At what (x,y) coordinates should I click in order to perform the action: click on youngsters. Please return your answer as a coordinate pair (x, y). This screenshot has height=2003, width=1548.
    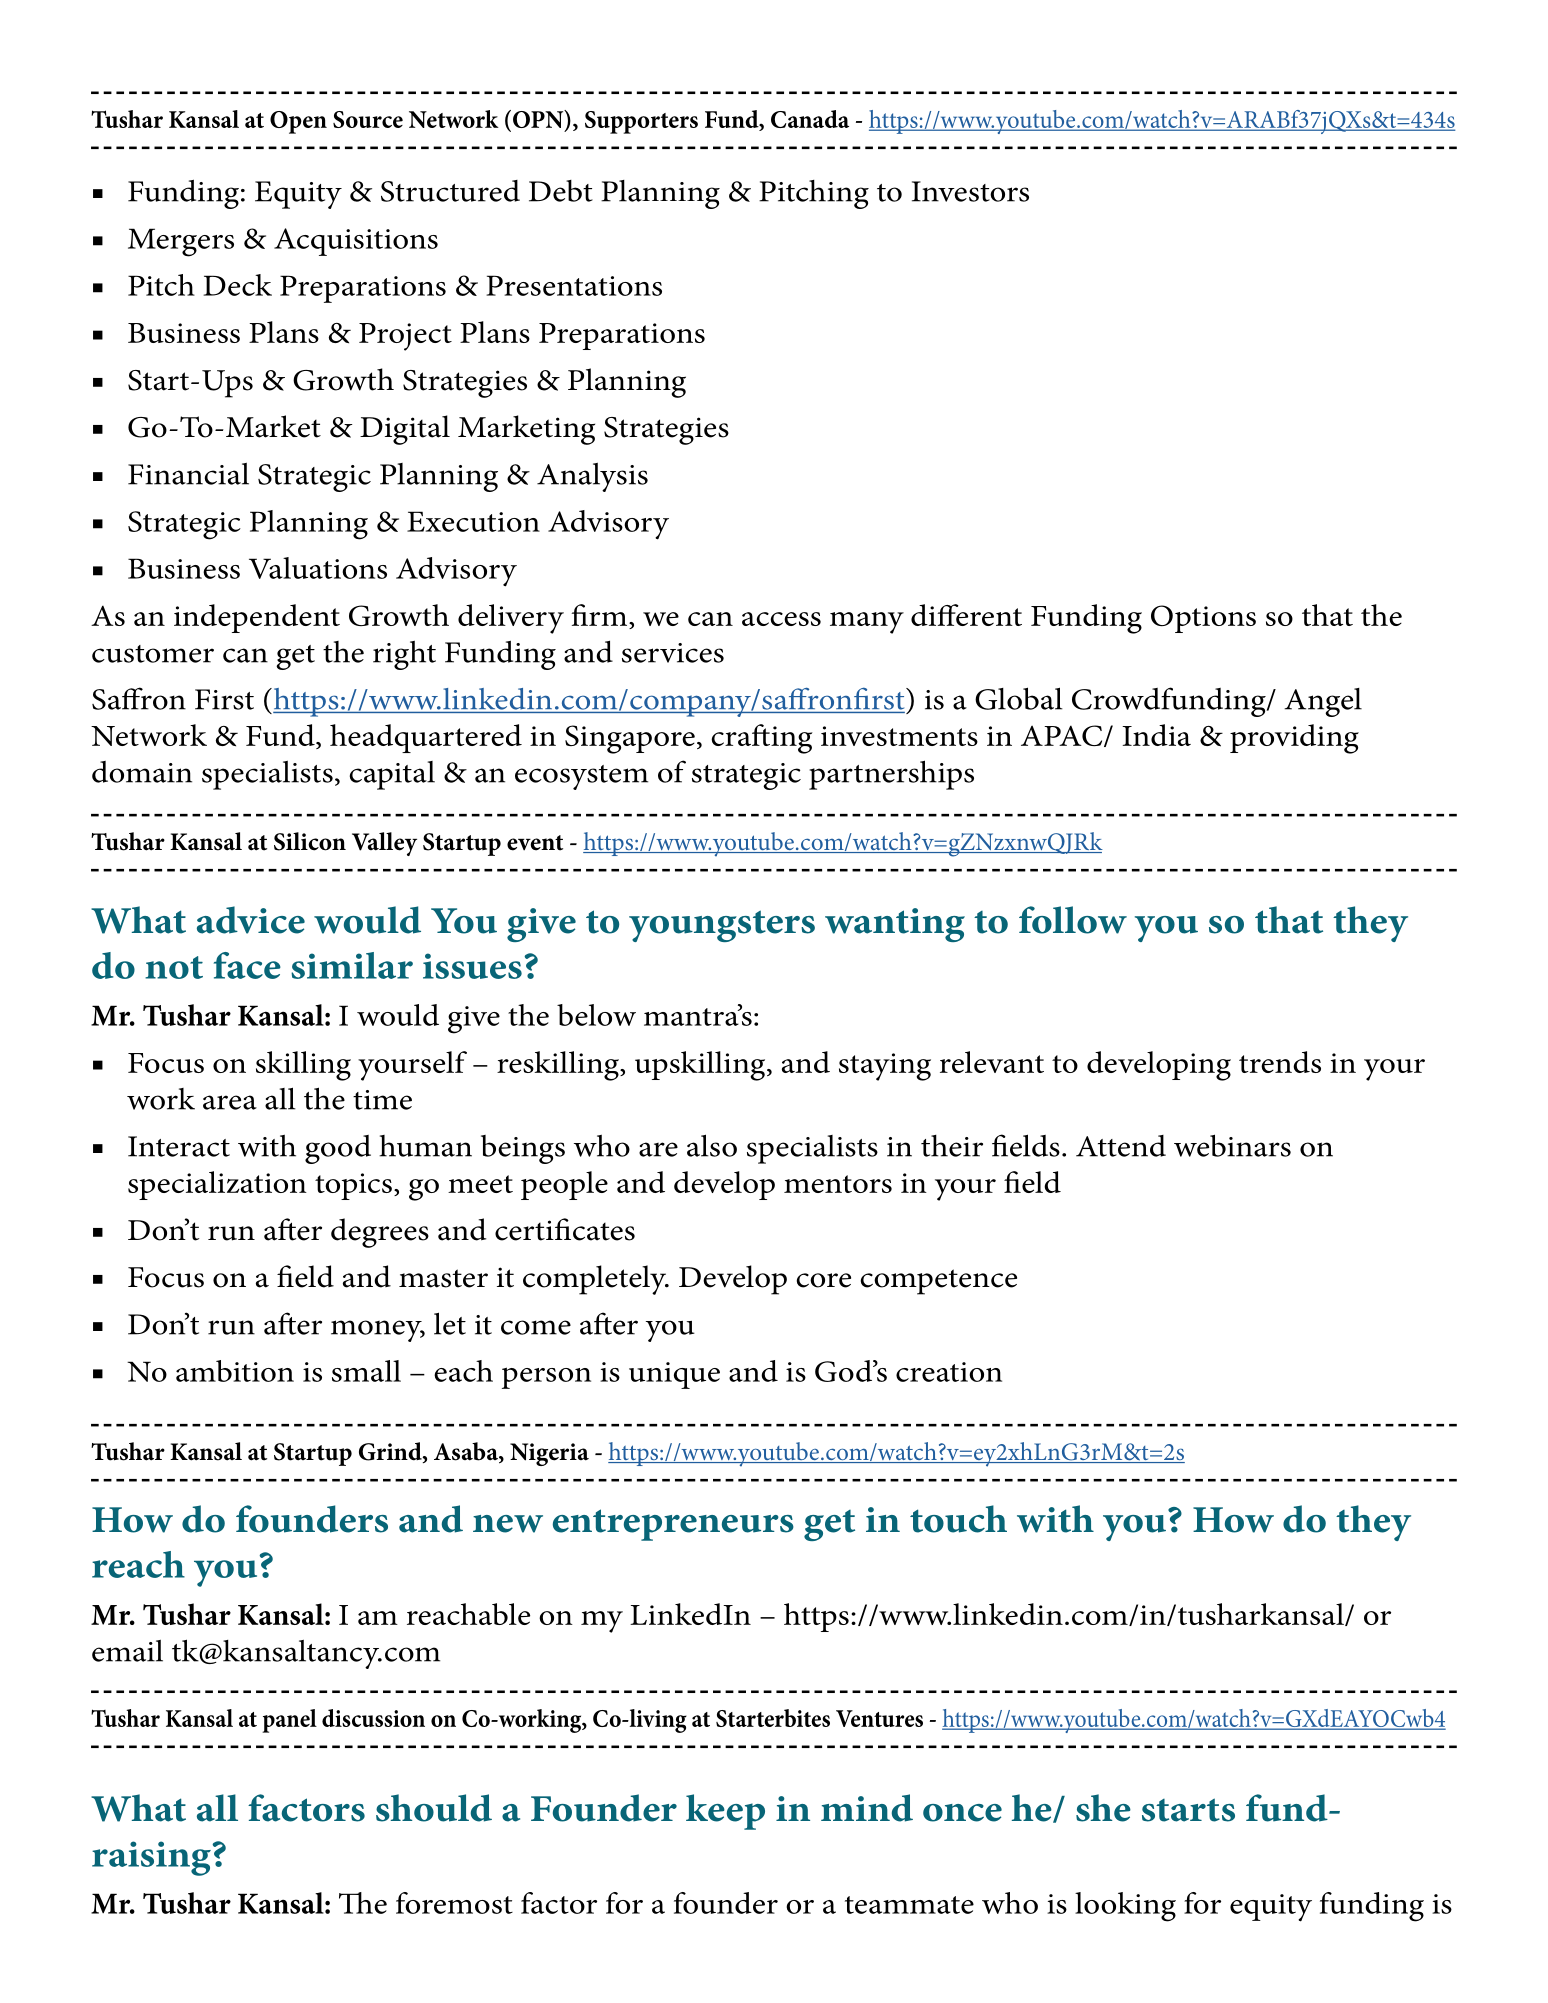
    Looking at the image, I should click on (722, 926).
